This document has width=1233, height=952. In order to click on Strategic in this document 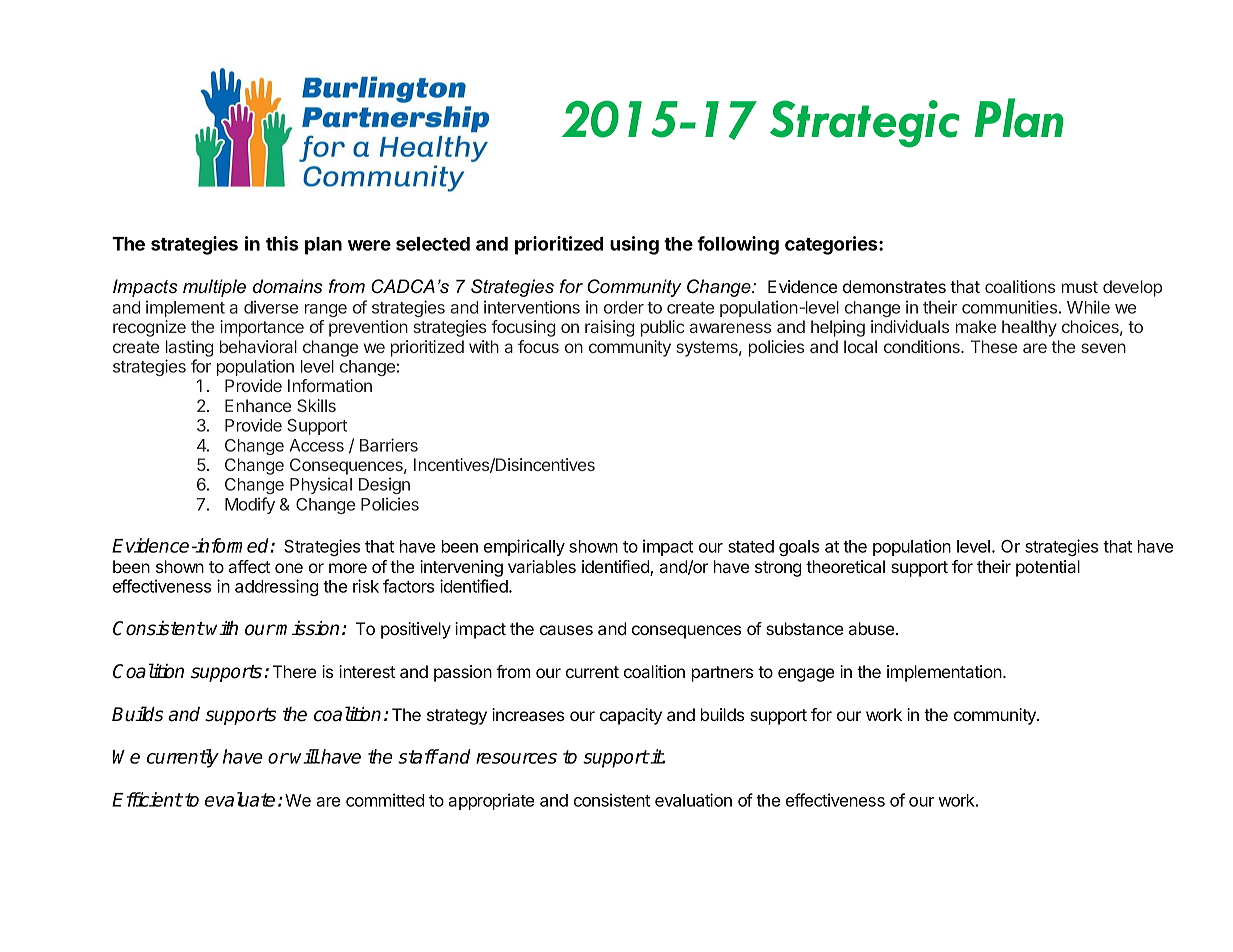, I will do `click(864, 124)`.
